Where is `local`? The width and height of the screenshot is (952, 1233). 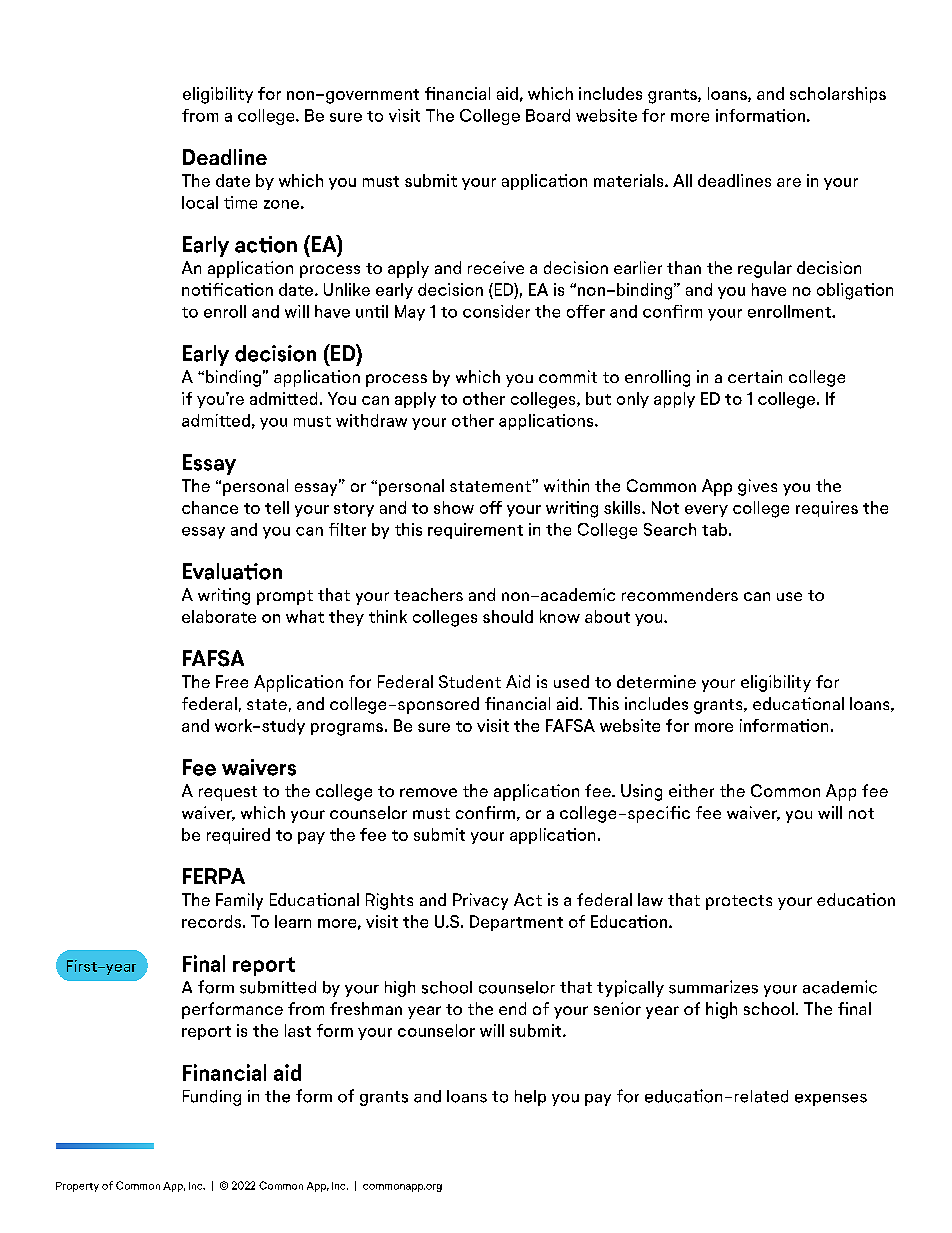
local is located at coordinates (200, 202).
